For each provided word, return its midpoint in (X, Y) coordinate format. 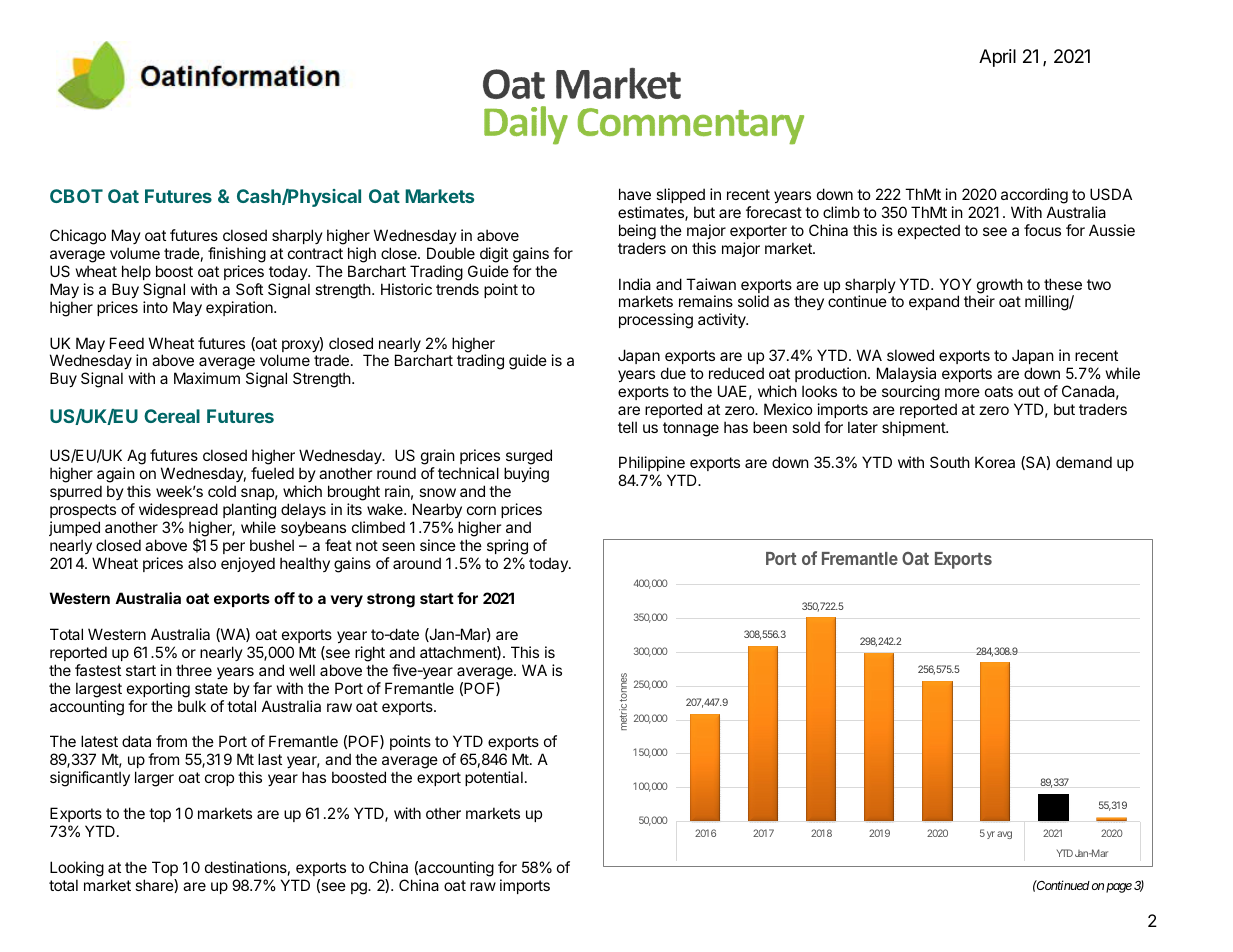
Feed (127, 343)
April (997, 58)
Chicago (78, 237)
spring (507, 547)
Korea (995, 462)
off (284, 598)
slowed (910, 355)
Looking (77, 869)
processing (656, 321)
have (635, 194)
